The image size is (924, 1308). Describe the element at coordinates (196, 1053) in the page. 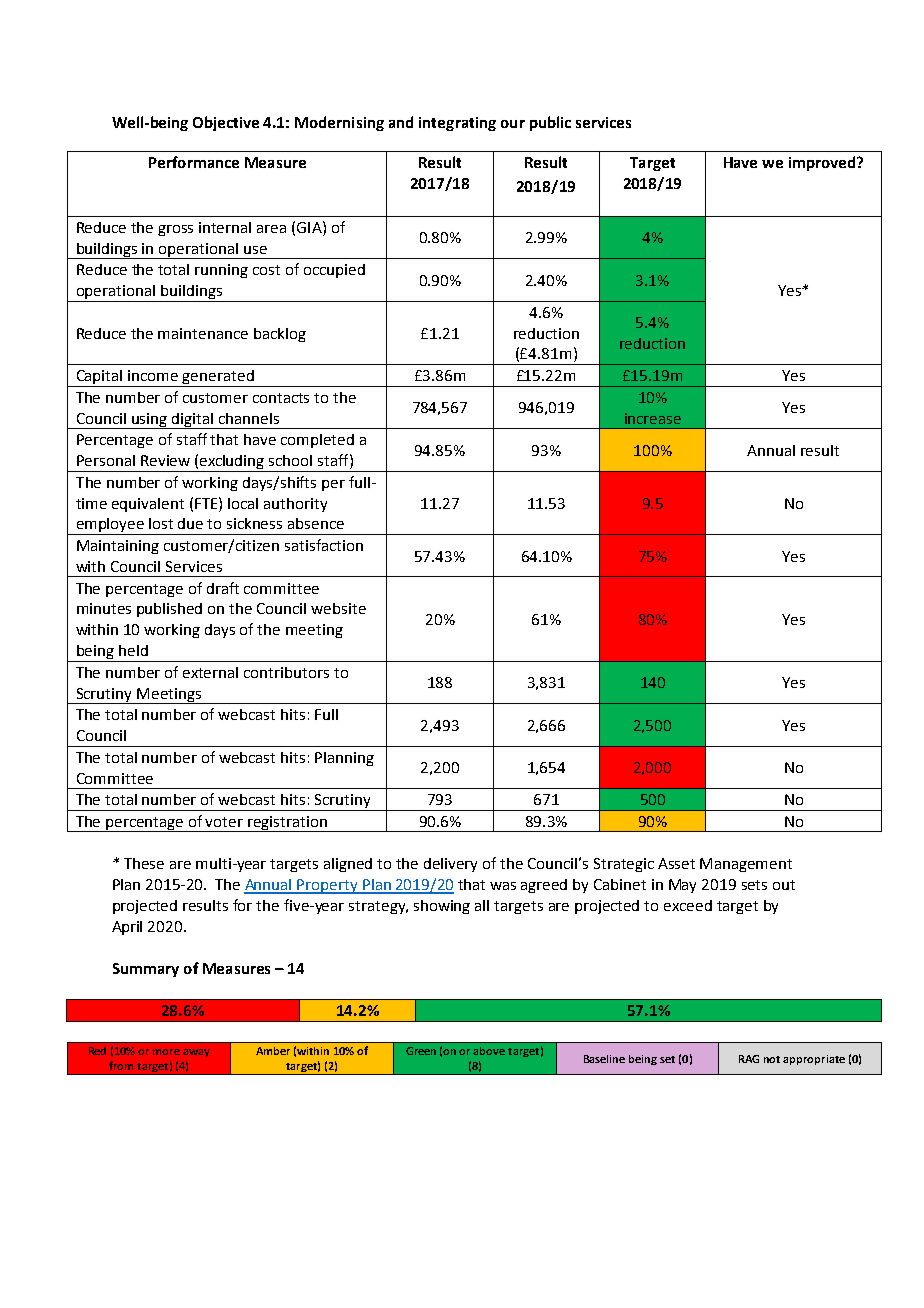

I see `away` at that location.
